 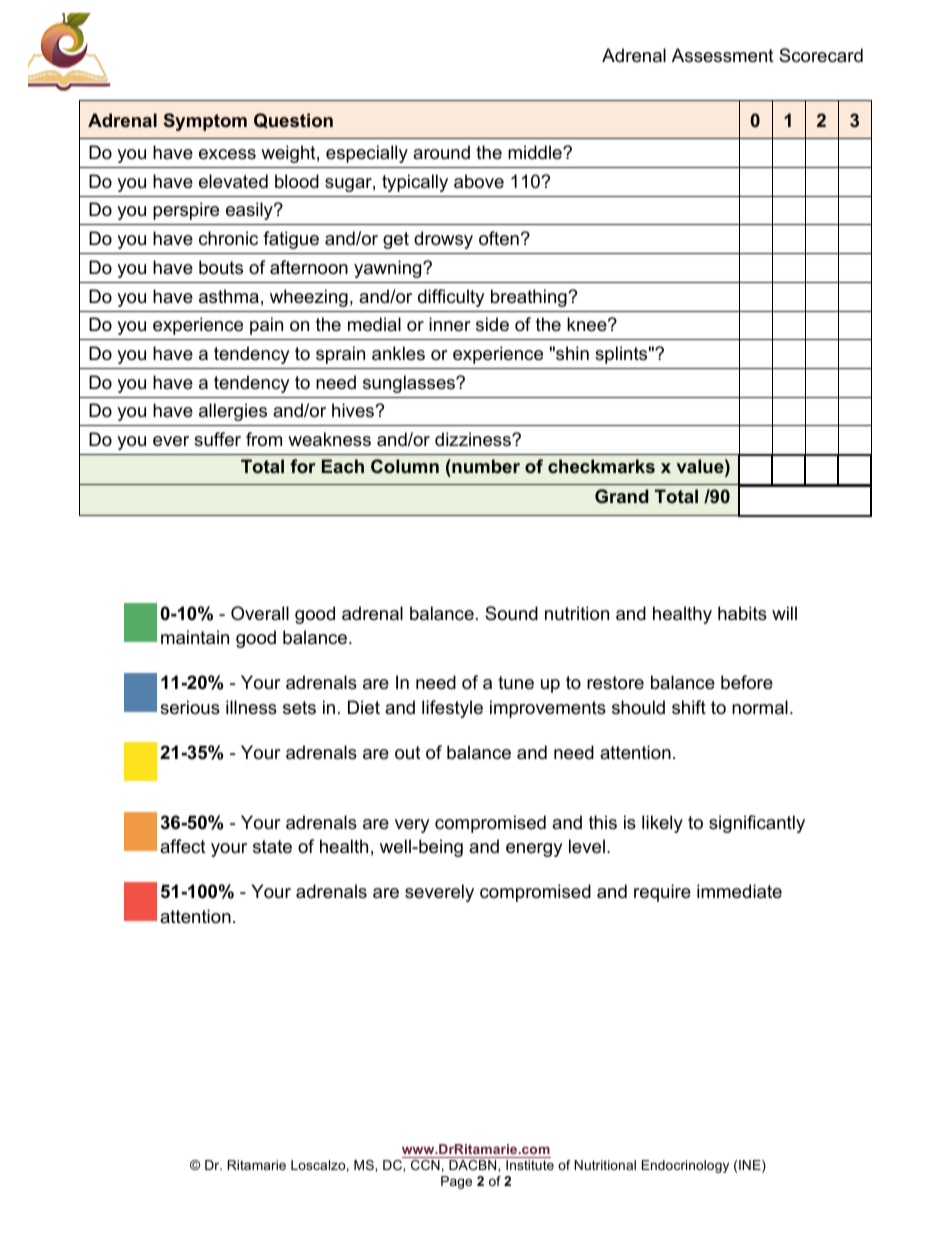 What do you see at coordinates (742, 613) in the screenshot?
I see `habits` at bounding box center [742, 613].
